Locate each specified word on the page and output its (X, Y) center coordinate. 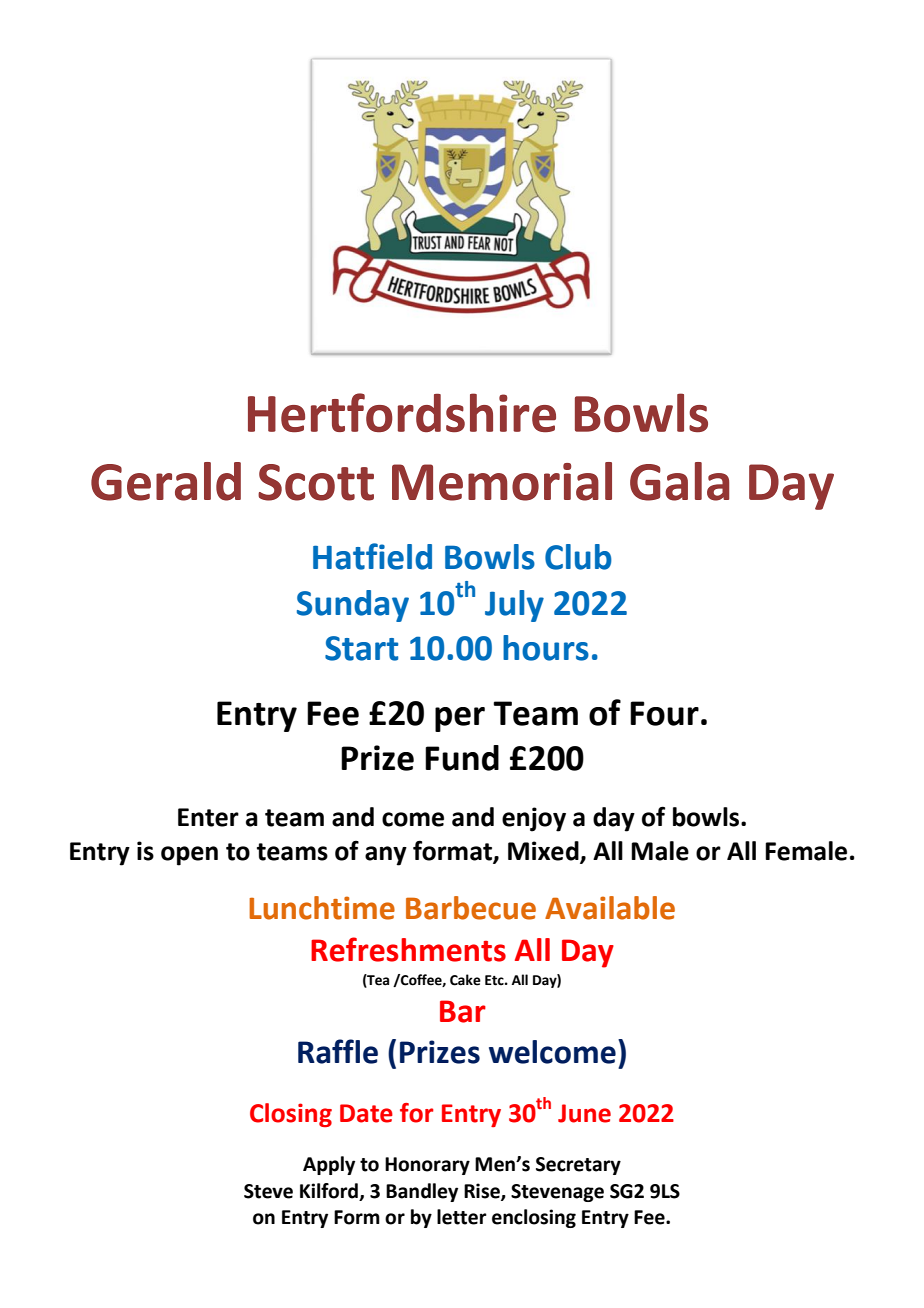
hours (546, 648)
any (386, 856)
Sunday (353, 606)
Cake (465, 980)
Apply (329, 1165)
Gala (679, 481)
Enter (208, 817)
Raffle (338, 1051)
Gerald (166, 481)
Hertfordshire (402, 413)
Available (610, 908)
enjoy (534, 819)
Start (361, 648)
